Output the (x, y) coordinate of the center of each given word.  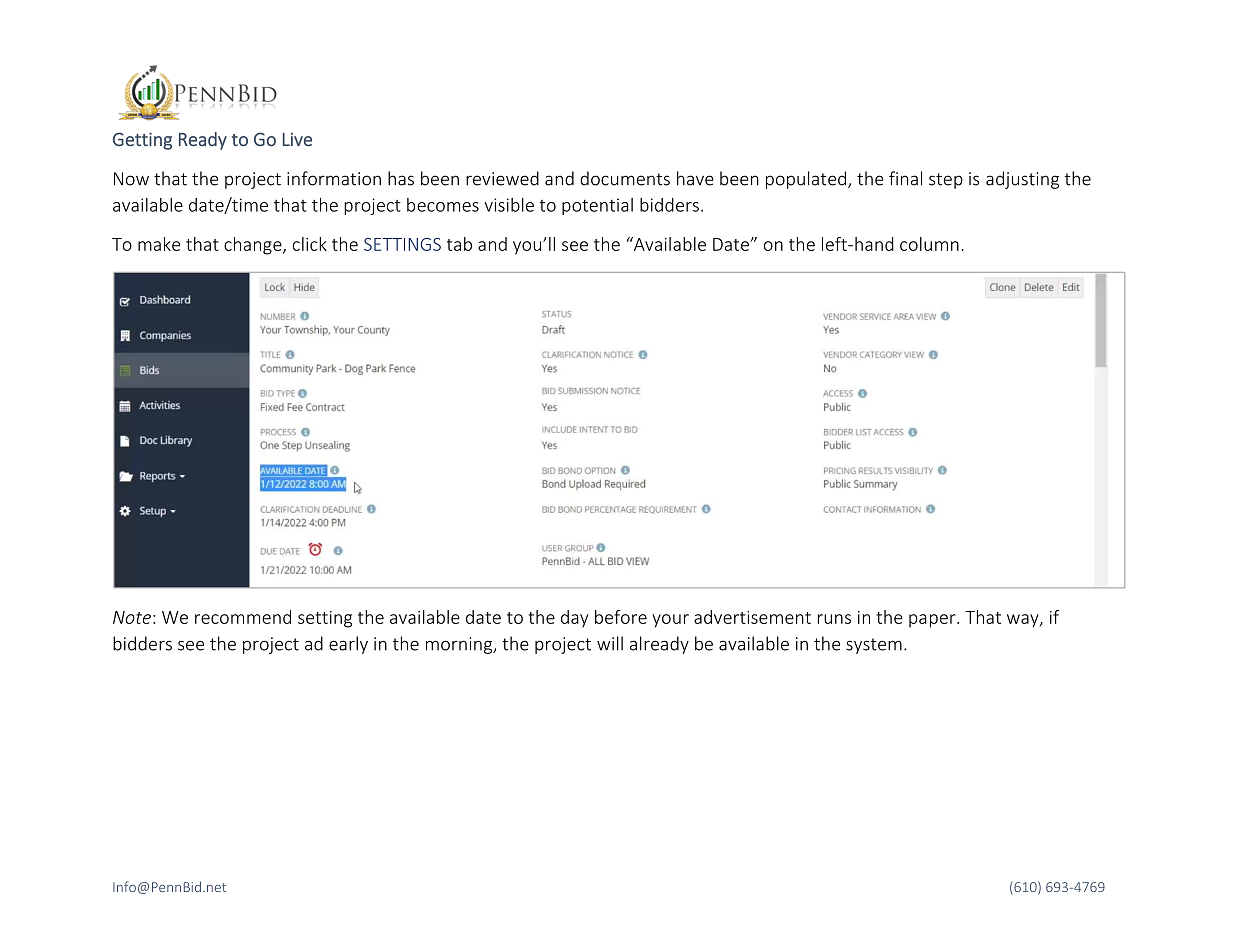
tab (459, 244)
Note (132, 617)
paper (933, 621)
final (905, 178)
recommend (243, 617)
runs (834, 619)
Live (297, 139)
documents (625, 178)
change (254, 246)
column (929, 244)
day (574, 619)
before (621, 617)
